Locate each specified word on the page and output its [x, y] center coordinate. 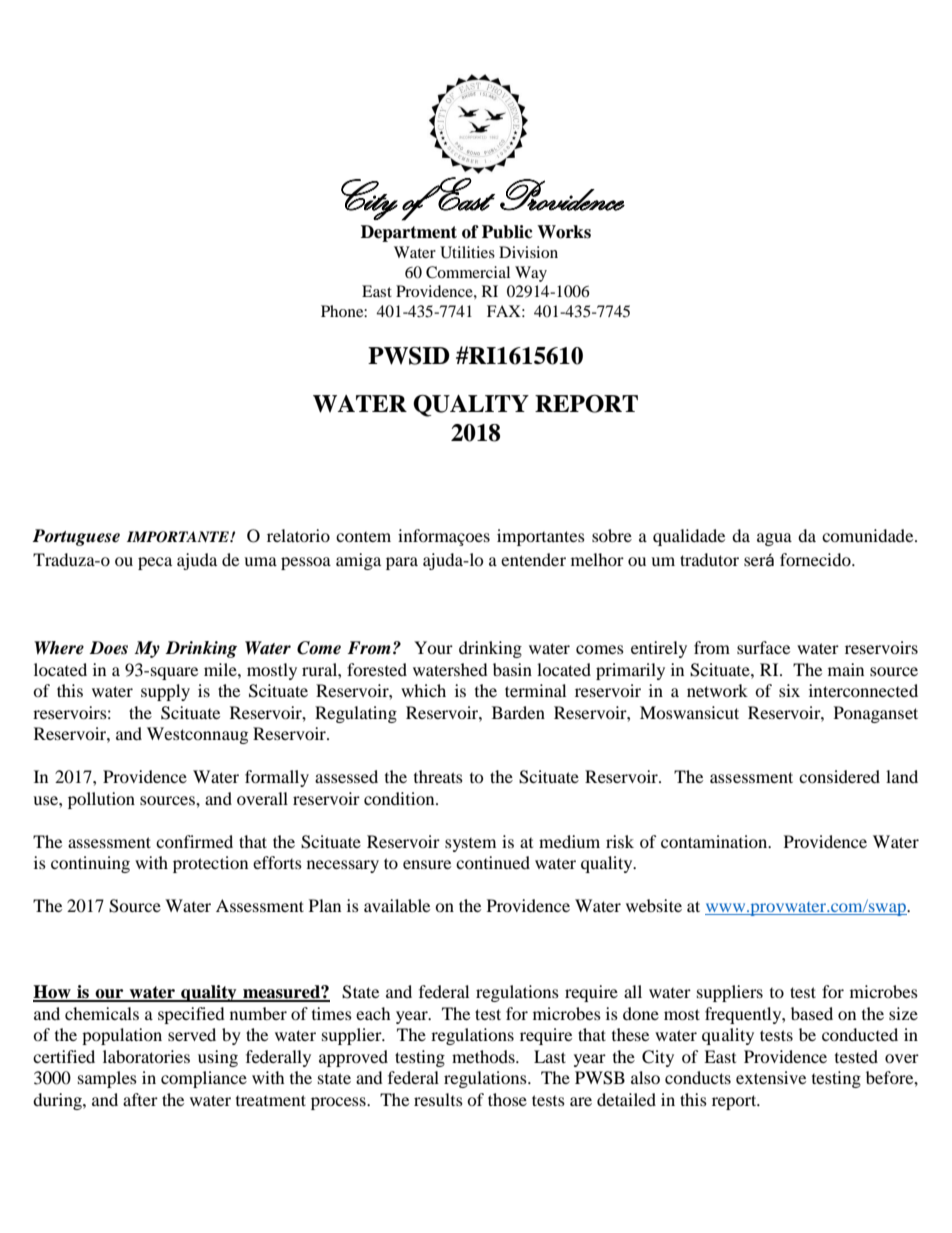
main [846, 669]
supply [165, 692]
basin [512, 669]
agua [774, 539]
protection [210, 864]
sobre [612, 535]
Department [409, 233]
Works [564, 232]
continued [493, 862]
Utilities [467, 252]
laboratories [146, 1056]
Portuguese [76, 537]
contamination [715, 841]
